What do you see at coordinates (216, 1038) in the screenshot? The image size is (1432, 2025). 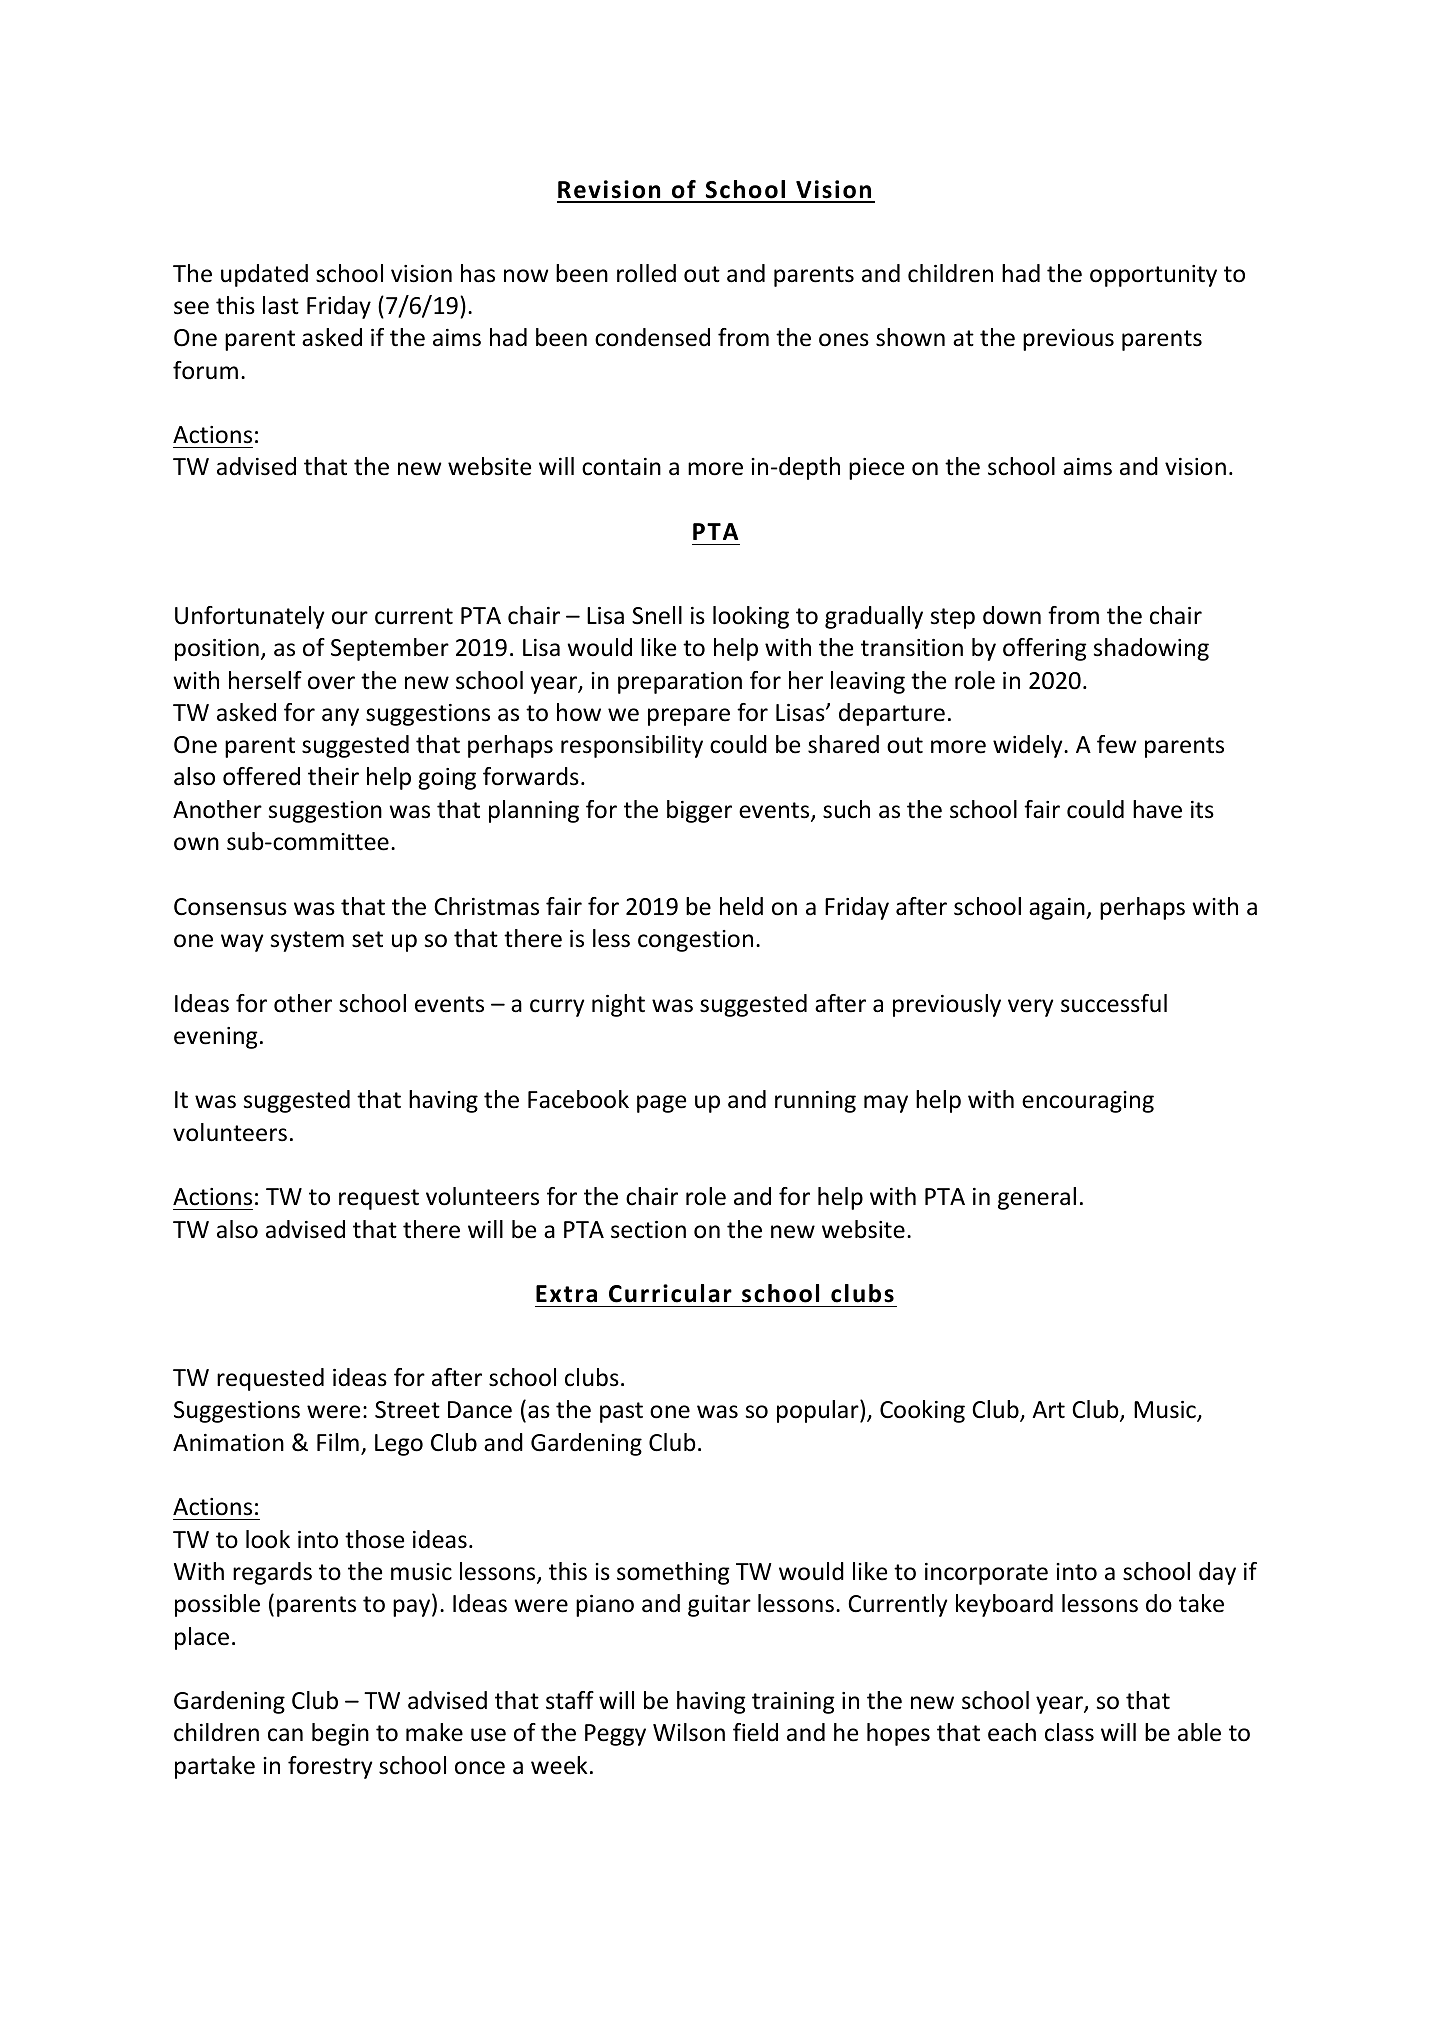 I see `evening` at bounding box center [216, 1038].
